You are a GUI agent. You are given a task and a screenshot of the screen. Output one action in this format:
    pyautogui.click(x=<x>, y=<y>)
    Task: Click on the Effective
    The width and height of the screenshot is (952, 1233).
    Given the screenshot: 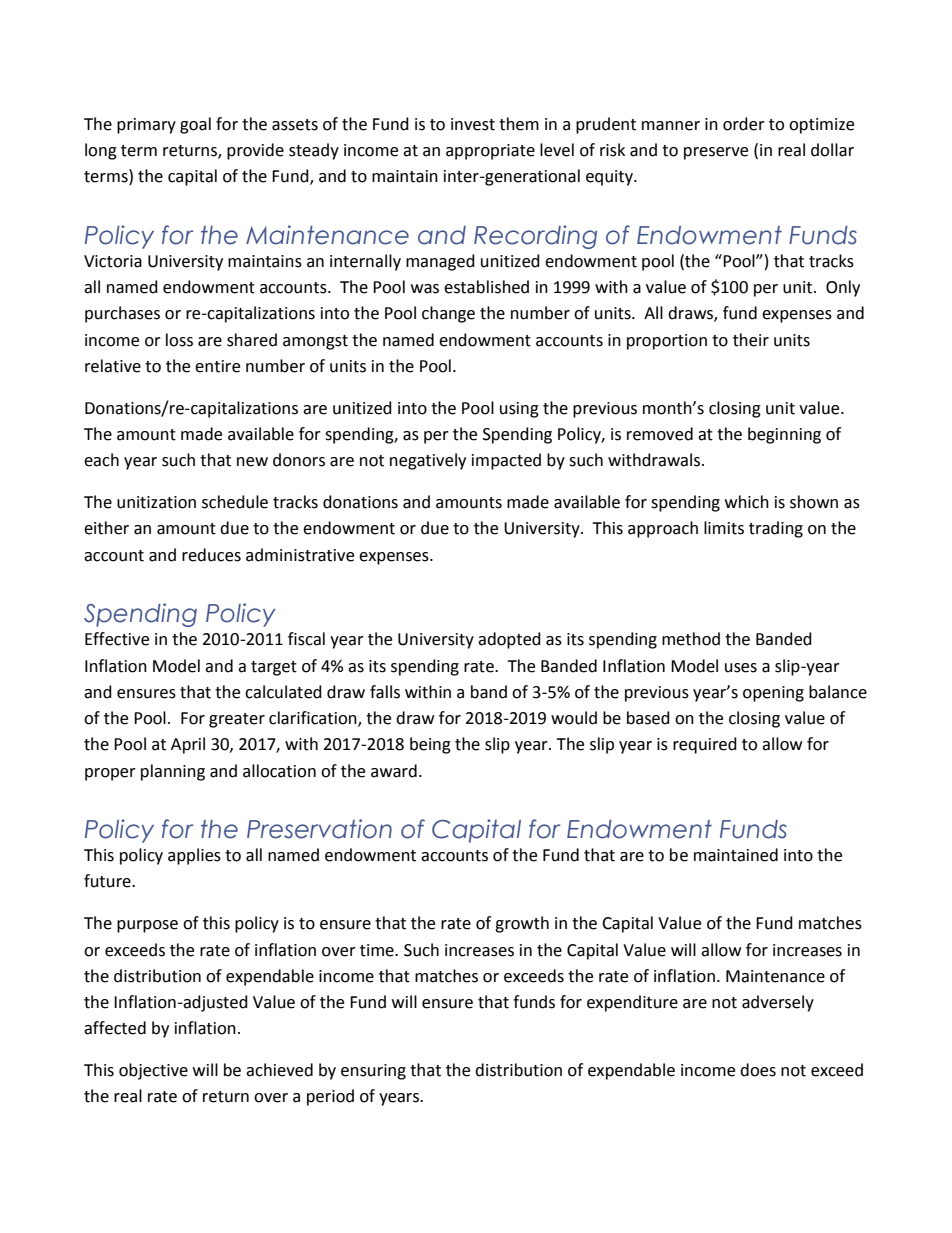 What is the action you would take?
    pyautogui.click(x=117, y=639)
